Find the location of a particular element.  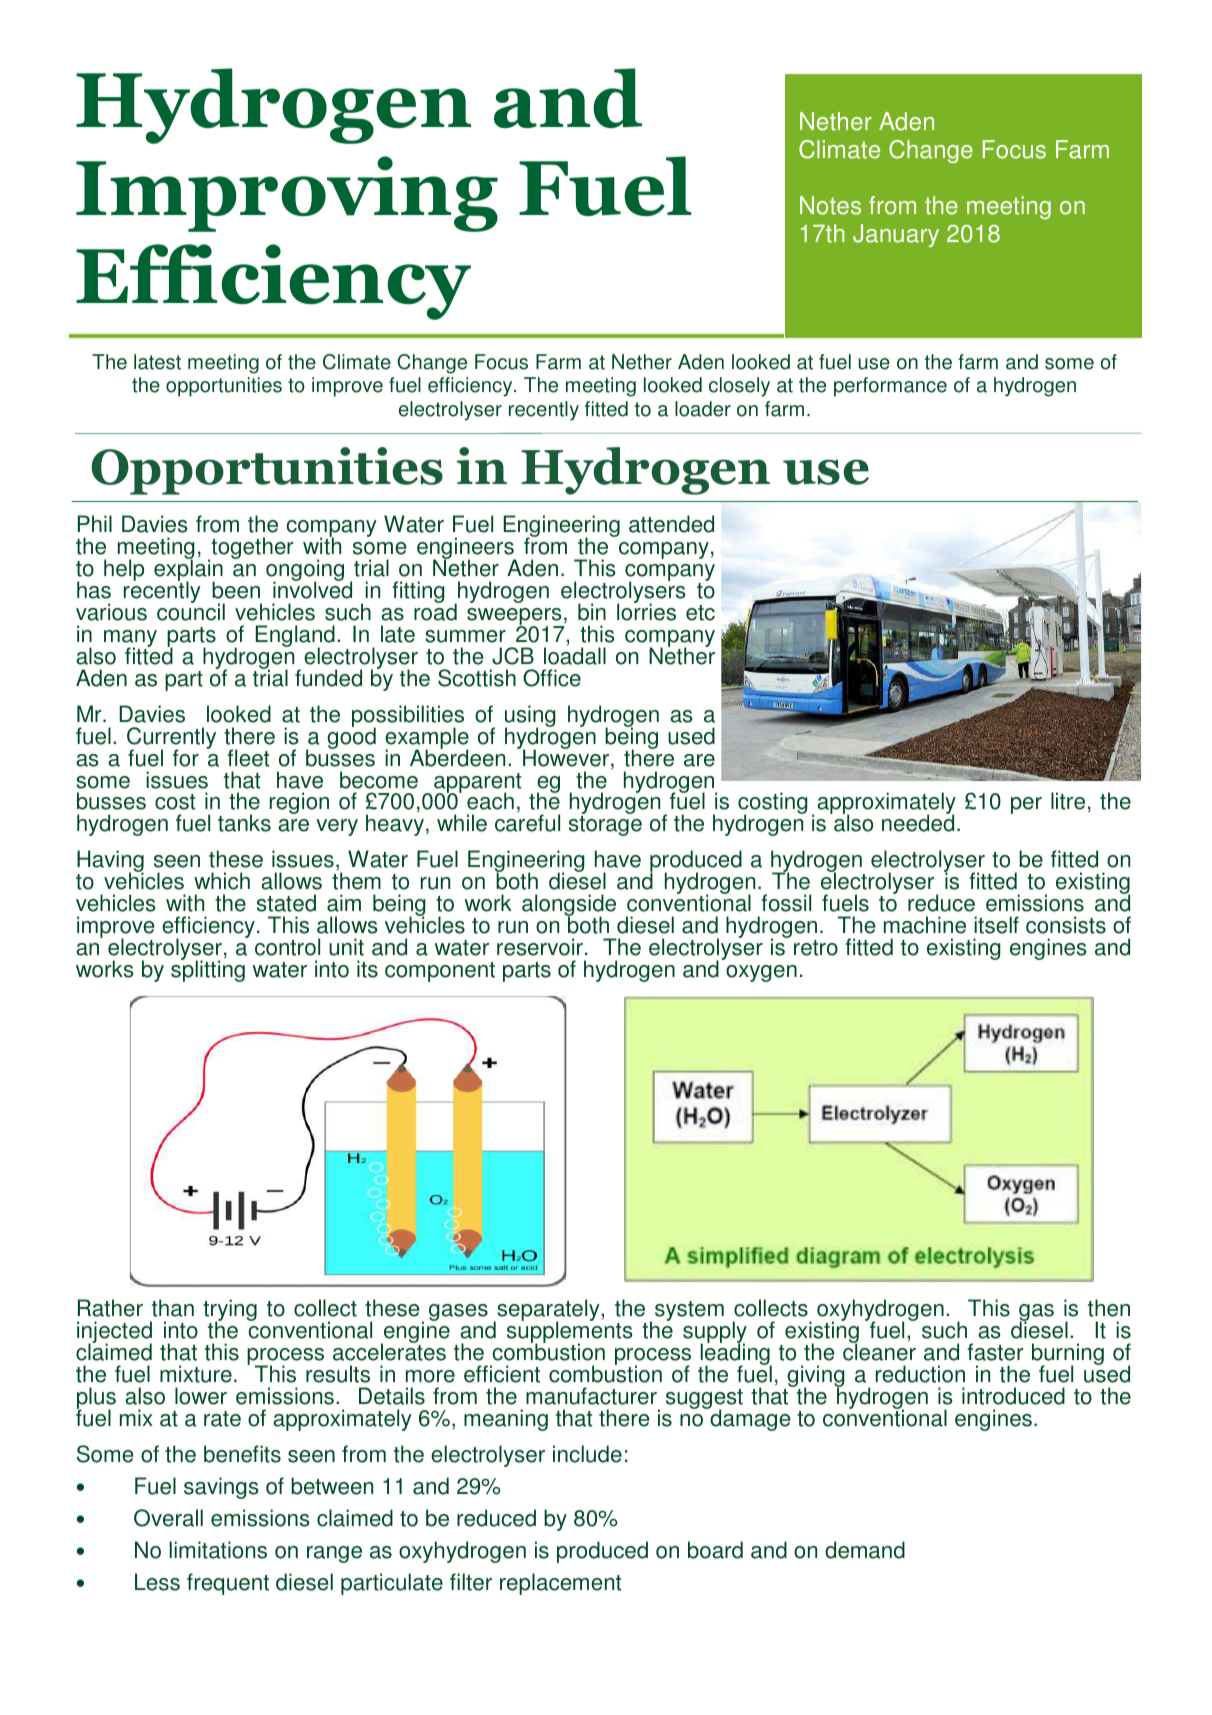

replacement is located at coordinates (560, 1584).
